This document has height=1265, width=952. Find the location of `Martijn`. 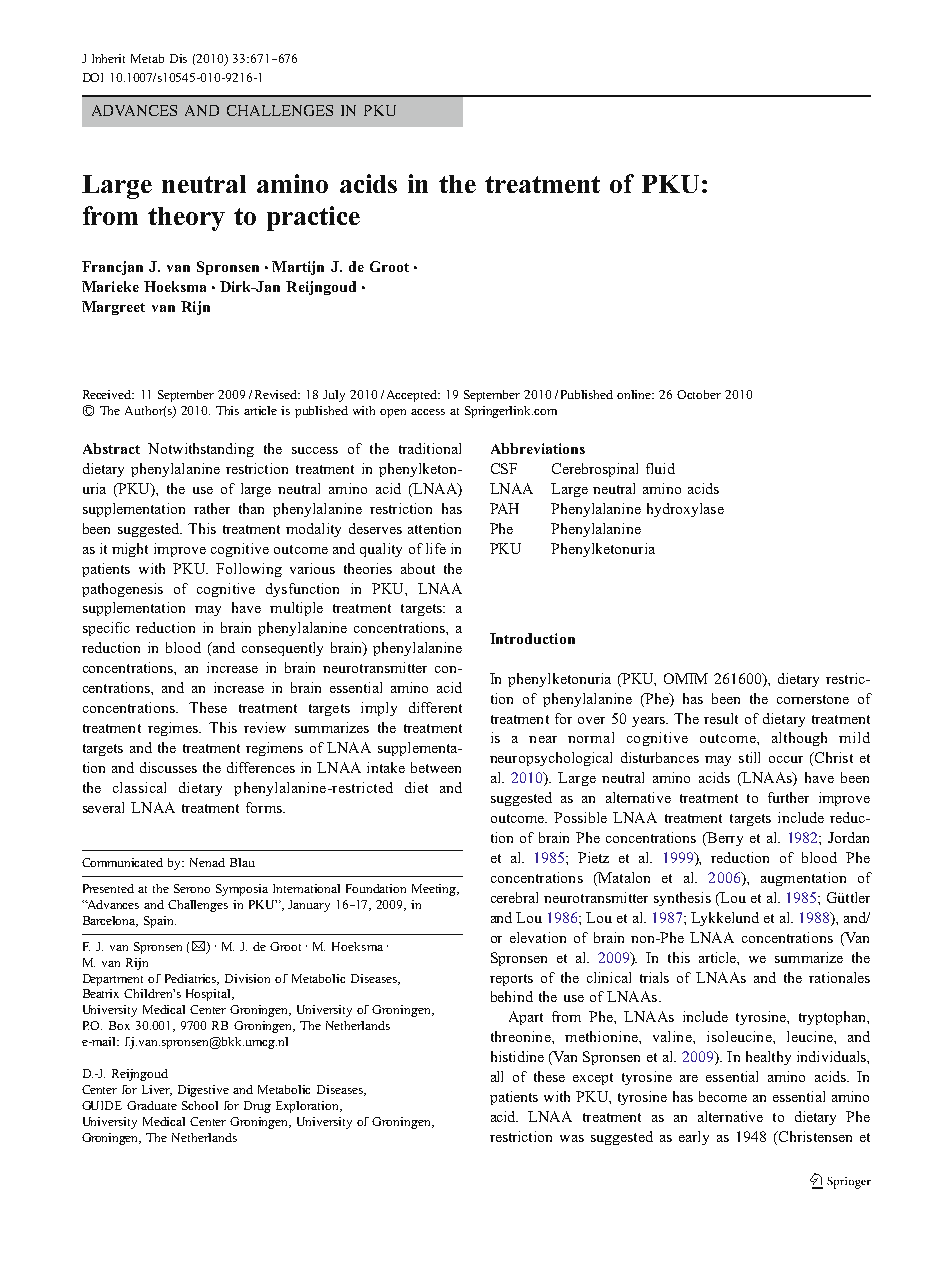

Martijn is located at coordinates (298, 268).
